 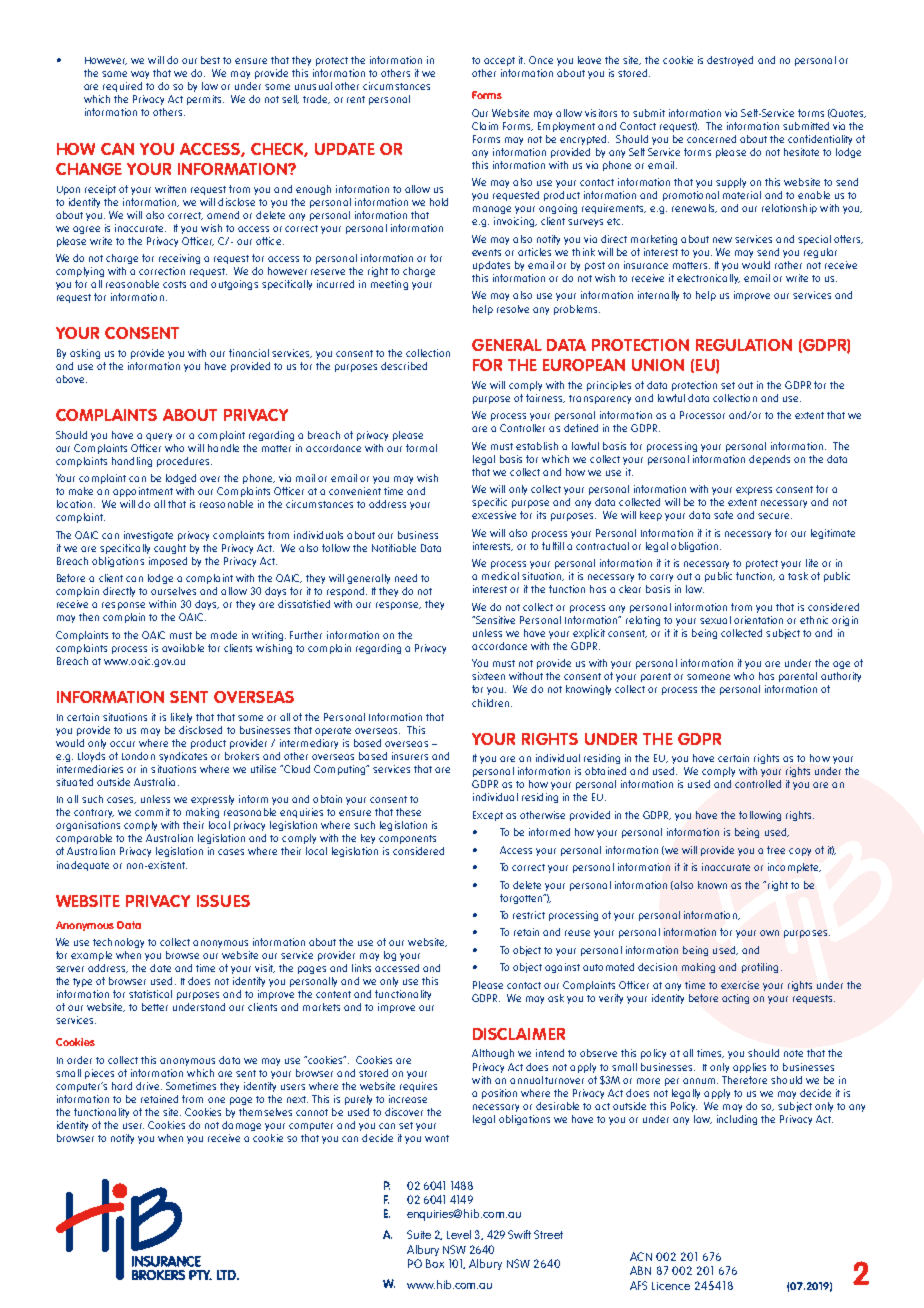 What do you see at coordinates (730, 61) in the screenshot?
I see `destroyed` at bounding box center [730, 61].
